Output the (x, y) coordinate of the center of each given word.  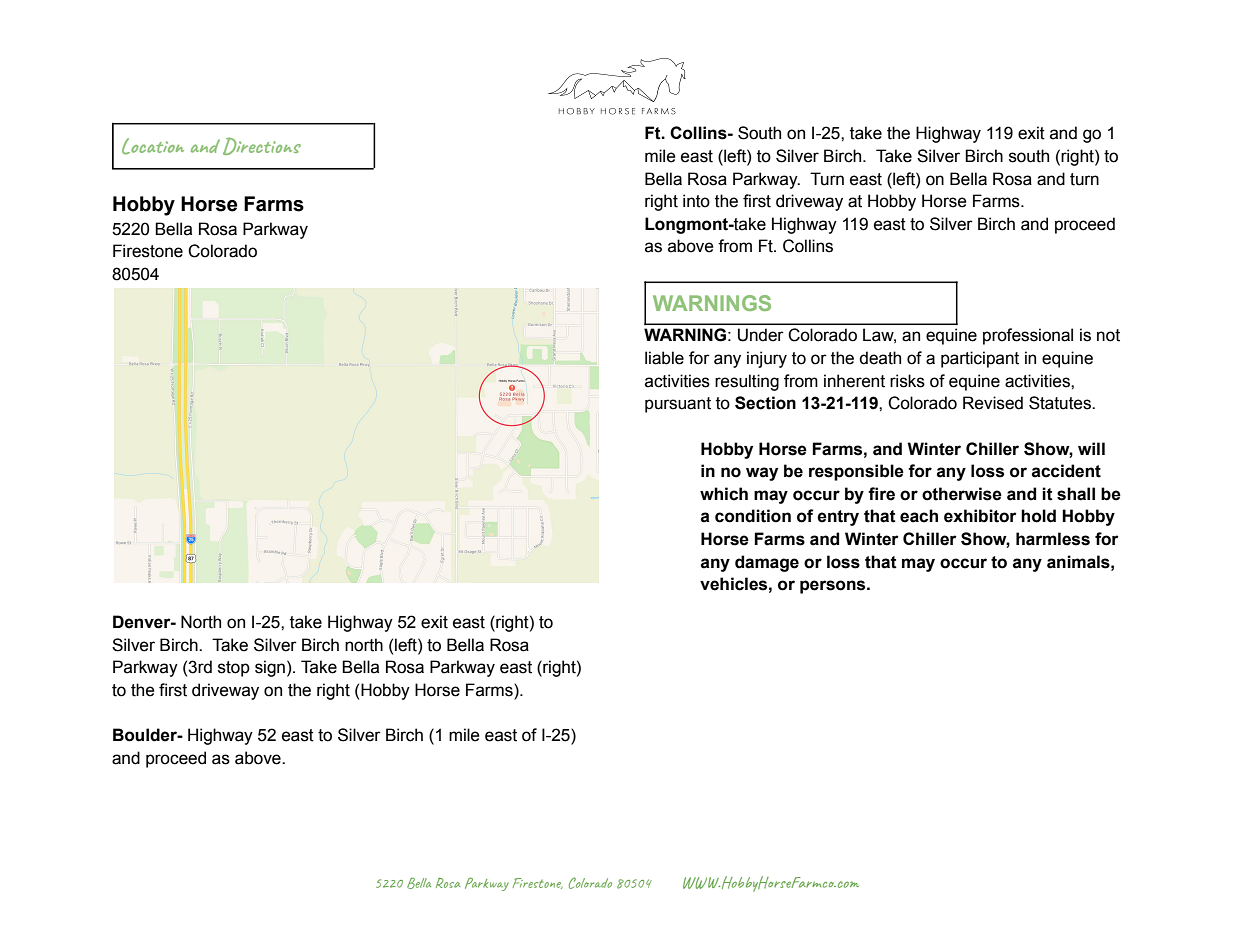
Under (760, 335)
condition (753, 516)
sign (270, 668)
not (1108, 335)
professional (1028, 336)
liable (664, 358)
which (724, 494)
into (696, 201)
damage (767, 563)
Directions (262, 146)
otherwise (962, 494)
